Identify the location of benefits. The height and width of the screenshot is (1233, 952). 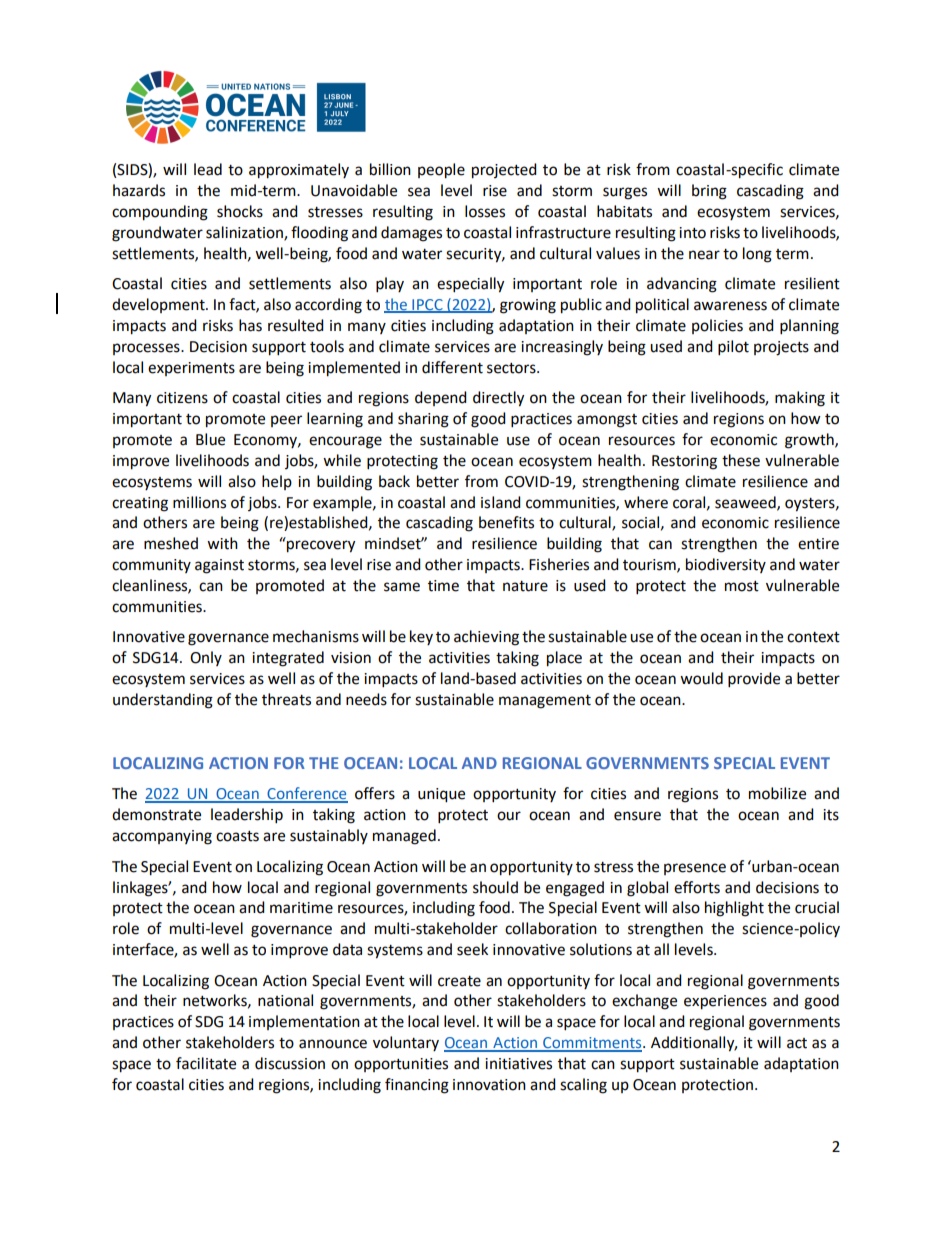
(506, 522).
